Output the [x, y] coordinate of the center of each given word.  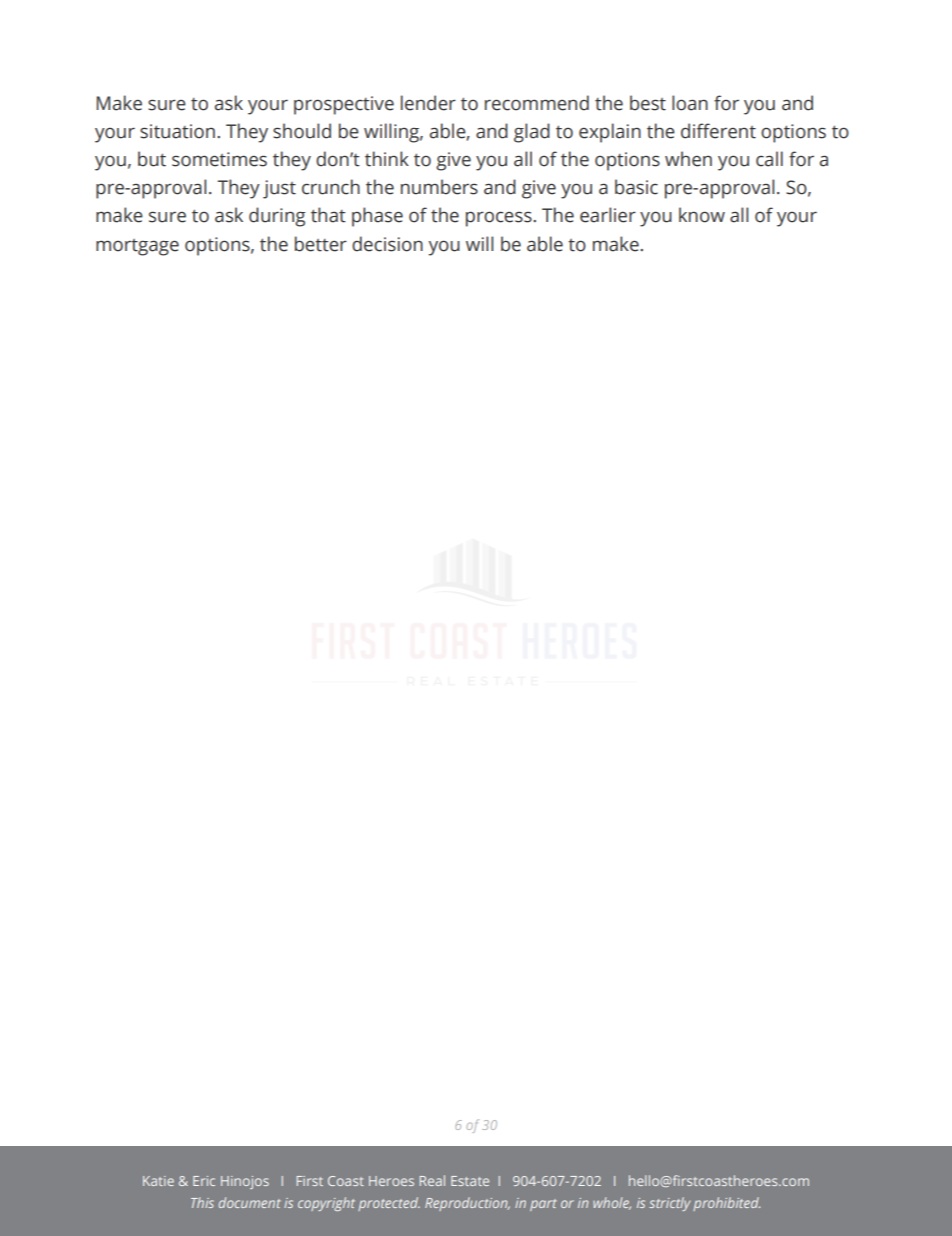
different [718, 131]
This [202, 1202]
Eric [204, 1181]
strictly [669, 1204]
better [321, 244]
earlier [608, 215]
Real [432, 1180]
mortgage [137, 247]
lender [428, 103]
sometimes [219, 159]
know [702, 215]
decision [387, 244]
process [500, 219]
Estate [470, 1181]
